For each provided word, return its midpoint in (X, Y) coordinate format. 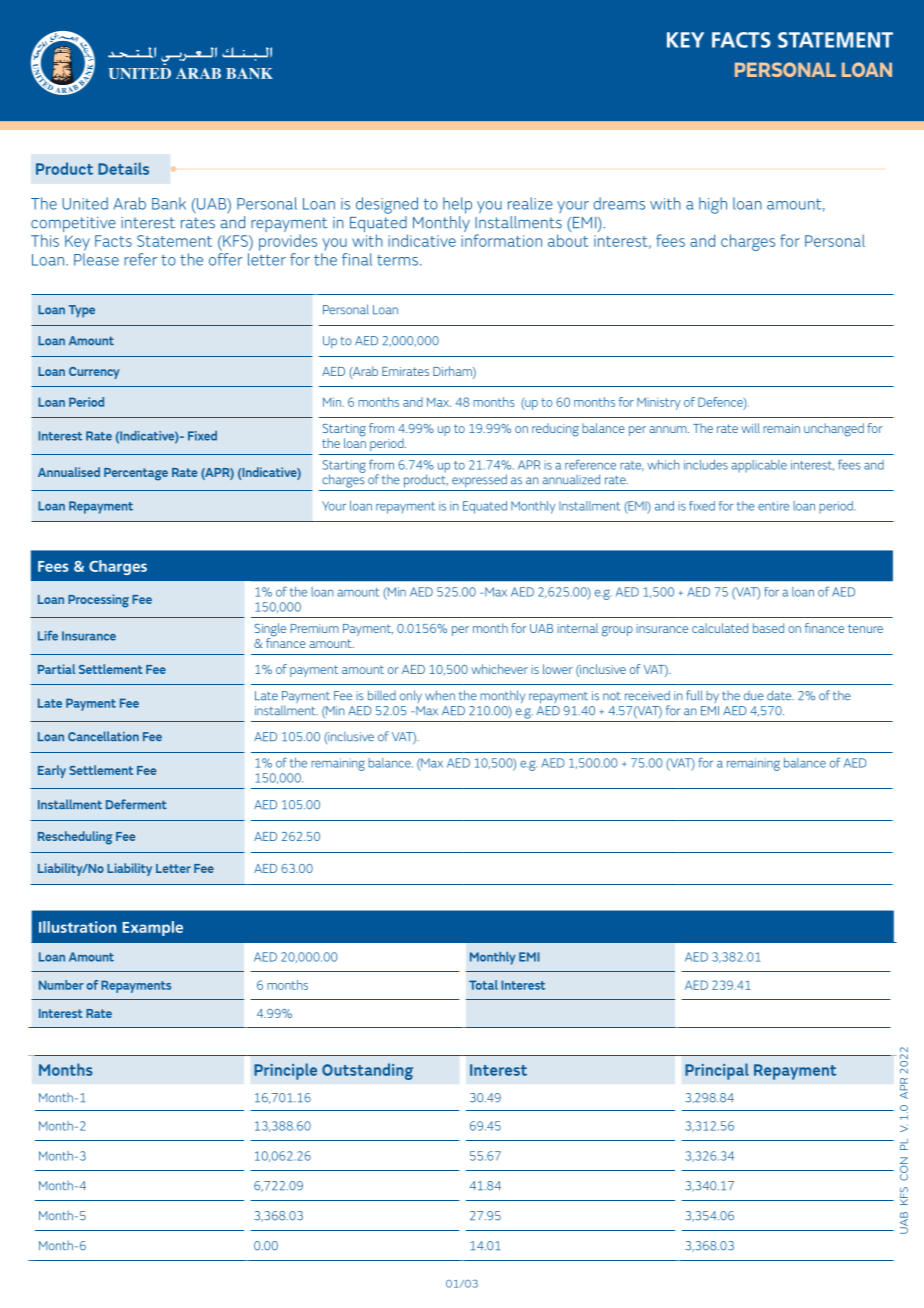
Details (123, 168)
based (768, 628)
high (713, 205)
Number (61, 985)
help (457, 205)
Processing (98, 601)
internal (577, 628)
